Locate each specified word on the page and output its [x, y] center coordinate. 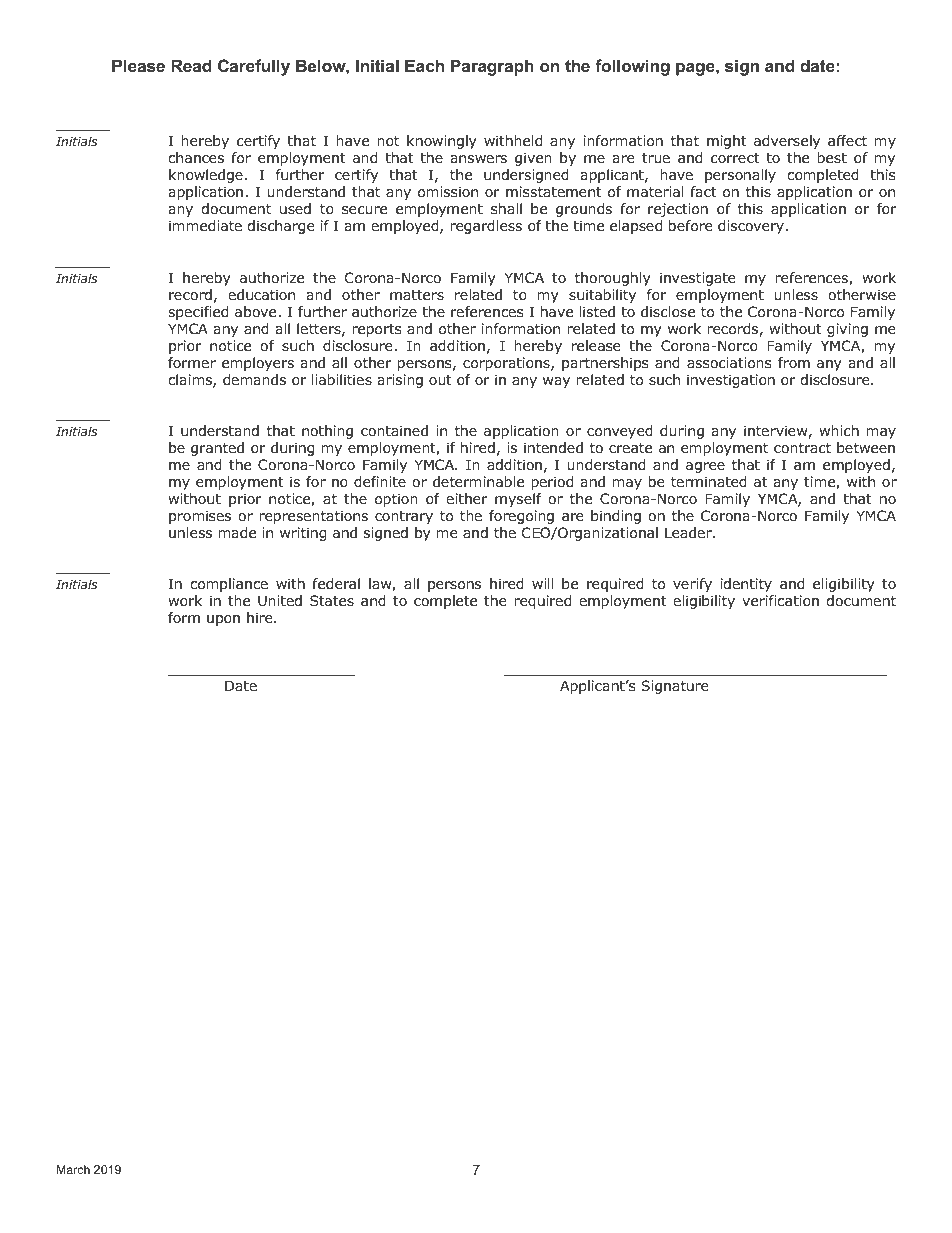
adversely [787, 142]
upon [223, 620]
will [542, 583]
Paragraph [492, 67]
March [73, 1169]
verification [780, 600]
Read [191, 65]
